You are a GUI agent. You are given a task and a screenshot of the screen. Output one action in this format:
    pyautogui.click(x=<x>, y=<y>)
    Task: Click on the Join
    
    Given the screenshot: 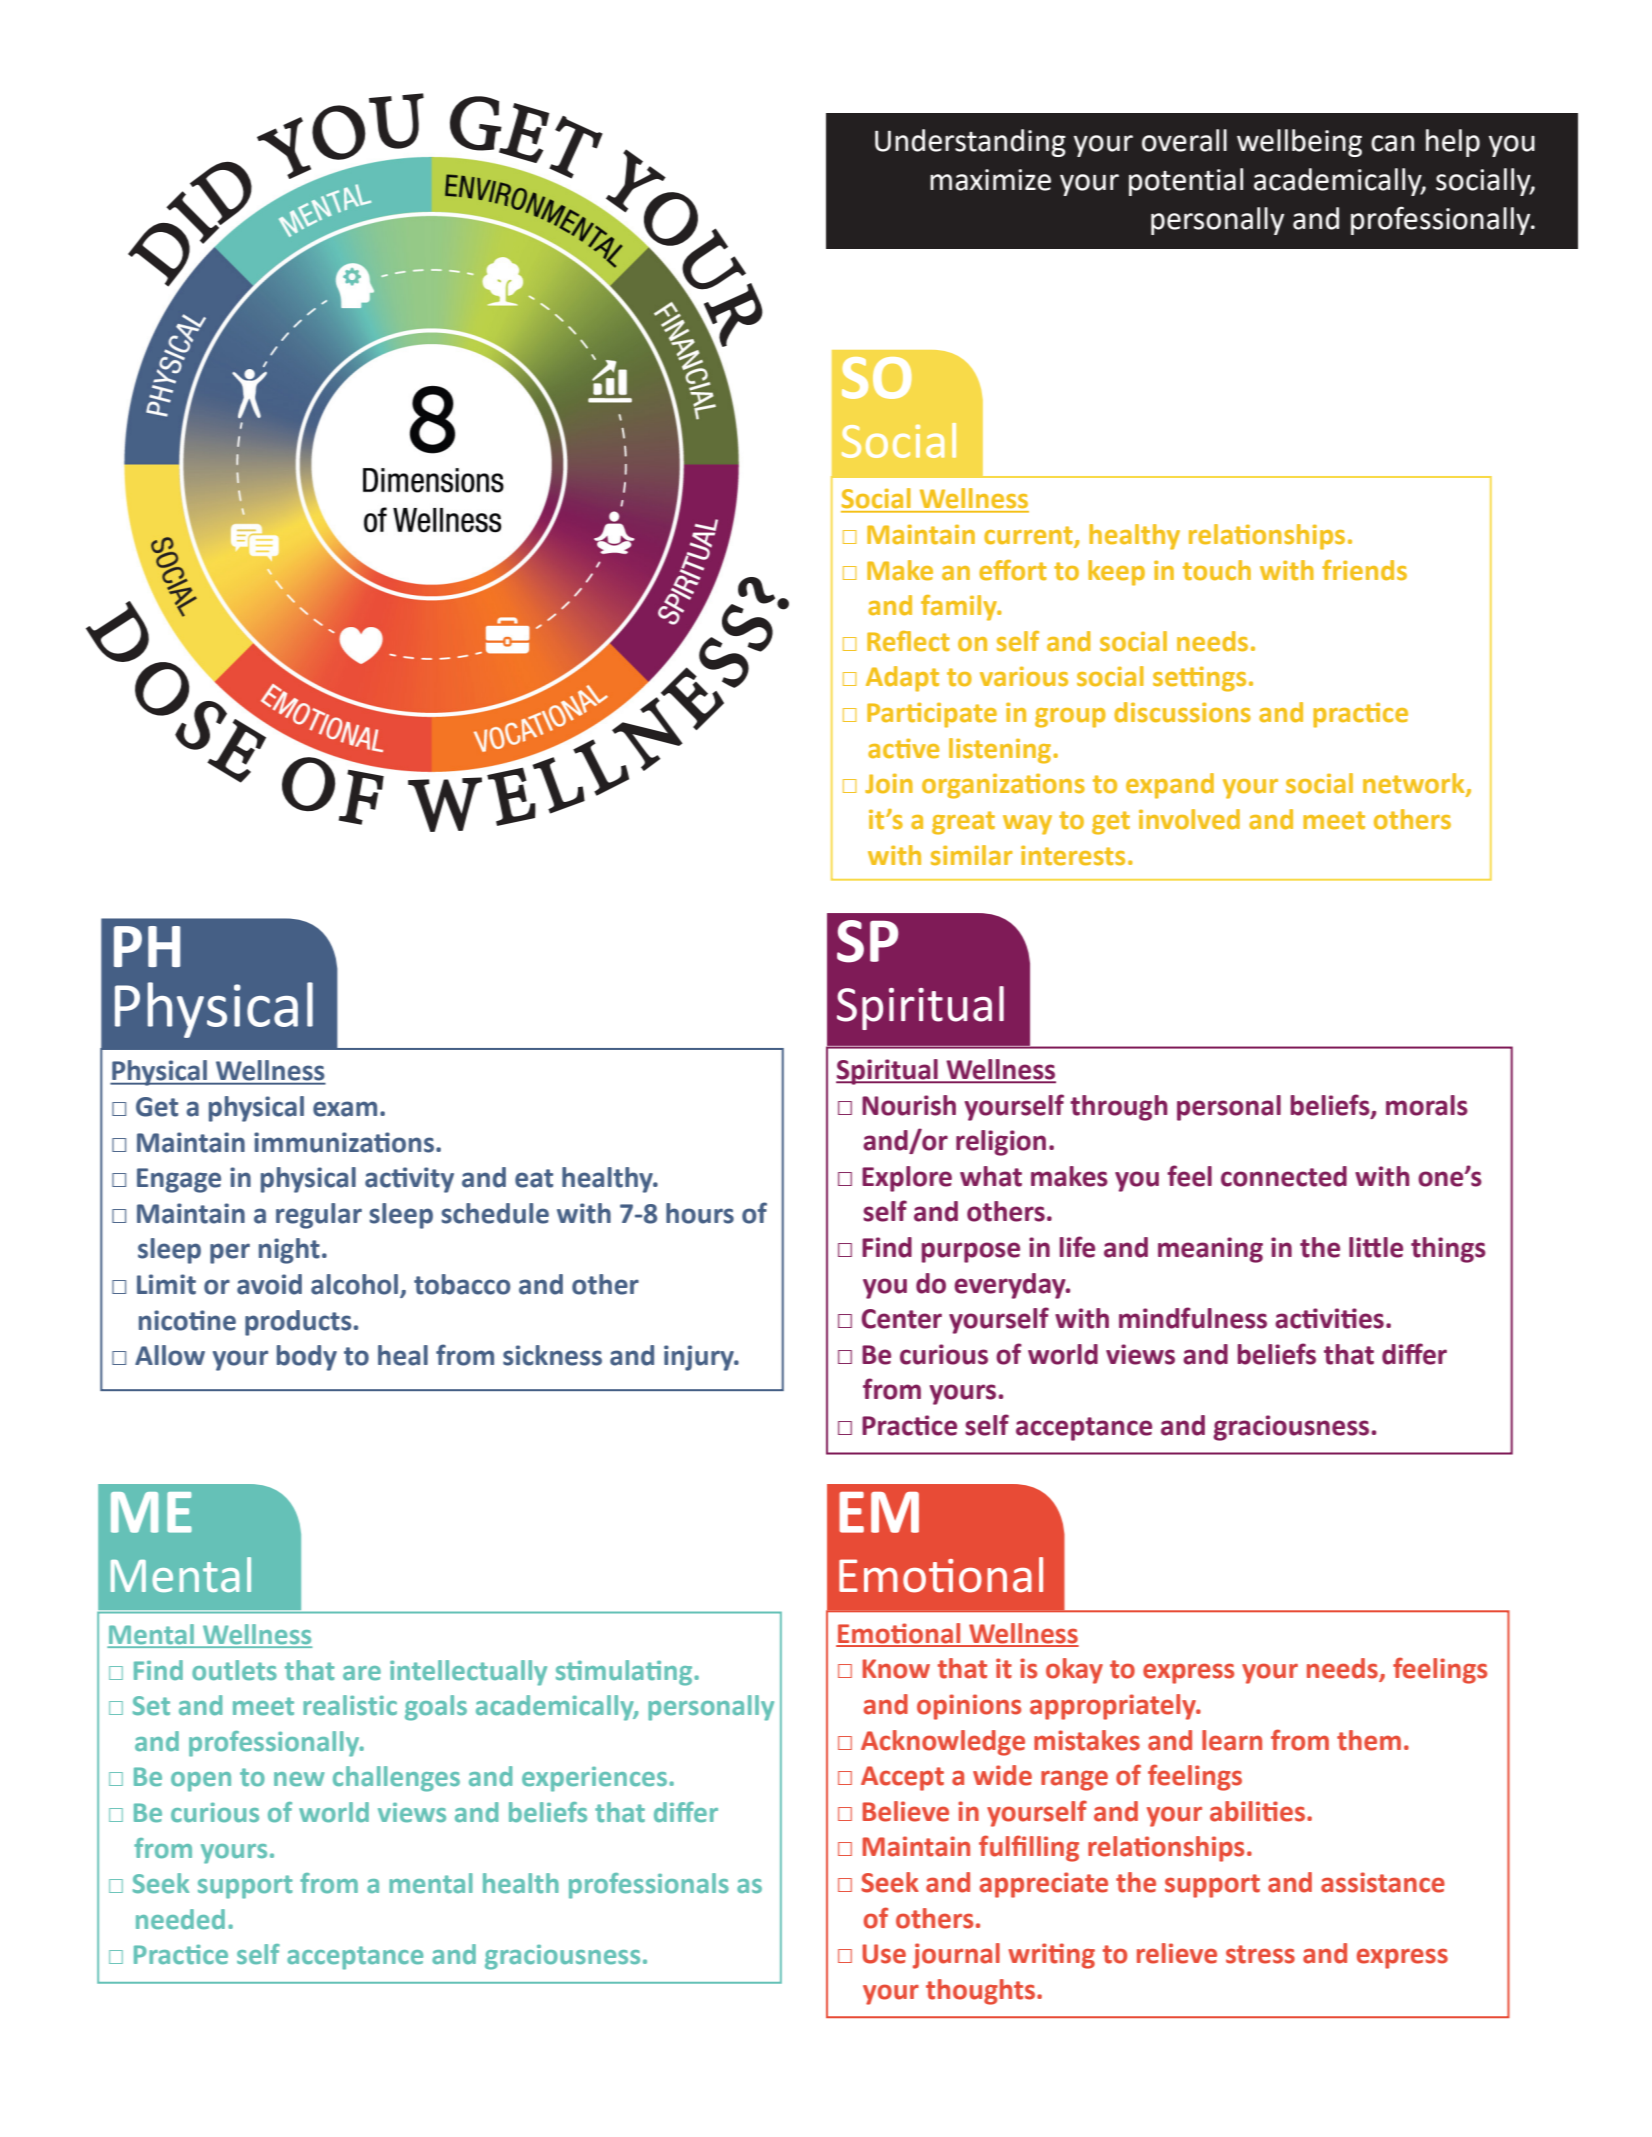 What is the action you would take?
    pyautogui.click(x=889, y=783)
